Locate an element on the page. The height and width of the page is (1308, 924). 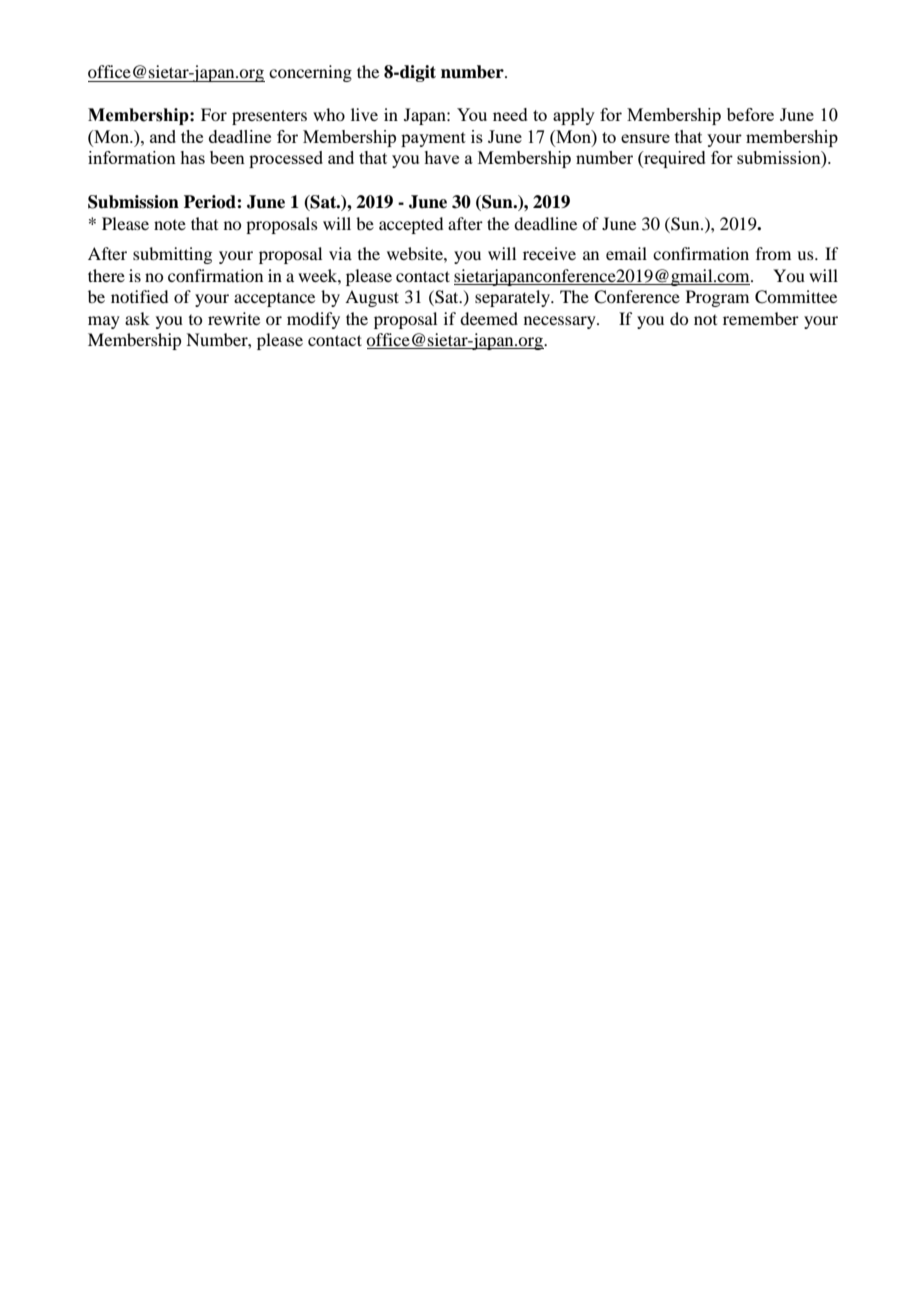
deemed is located at coordinates (489, 318).
